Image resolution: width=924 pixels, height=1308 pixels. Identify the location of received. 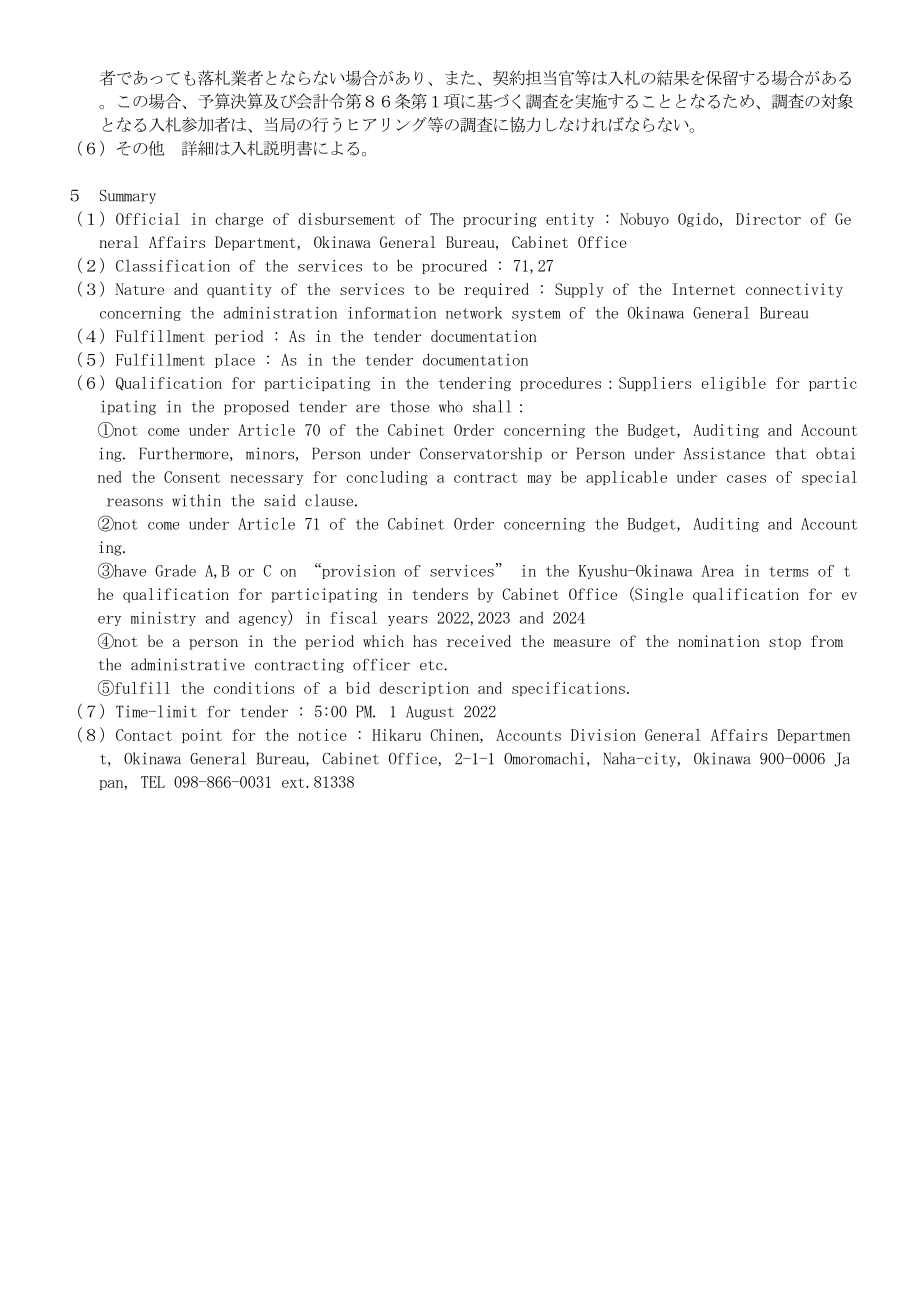
(478, 641).
